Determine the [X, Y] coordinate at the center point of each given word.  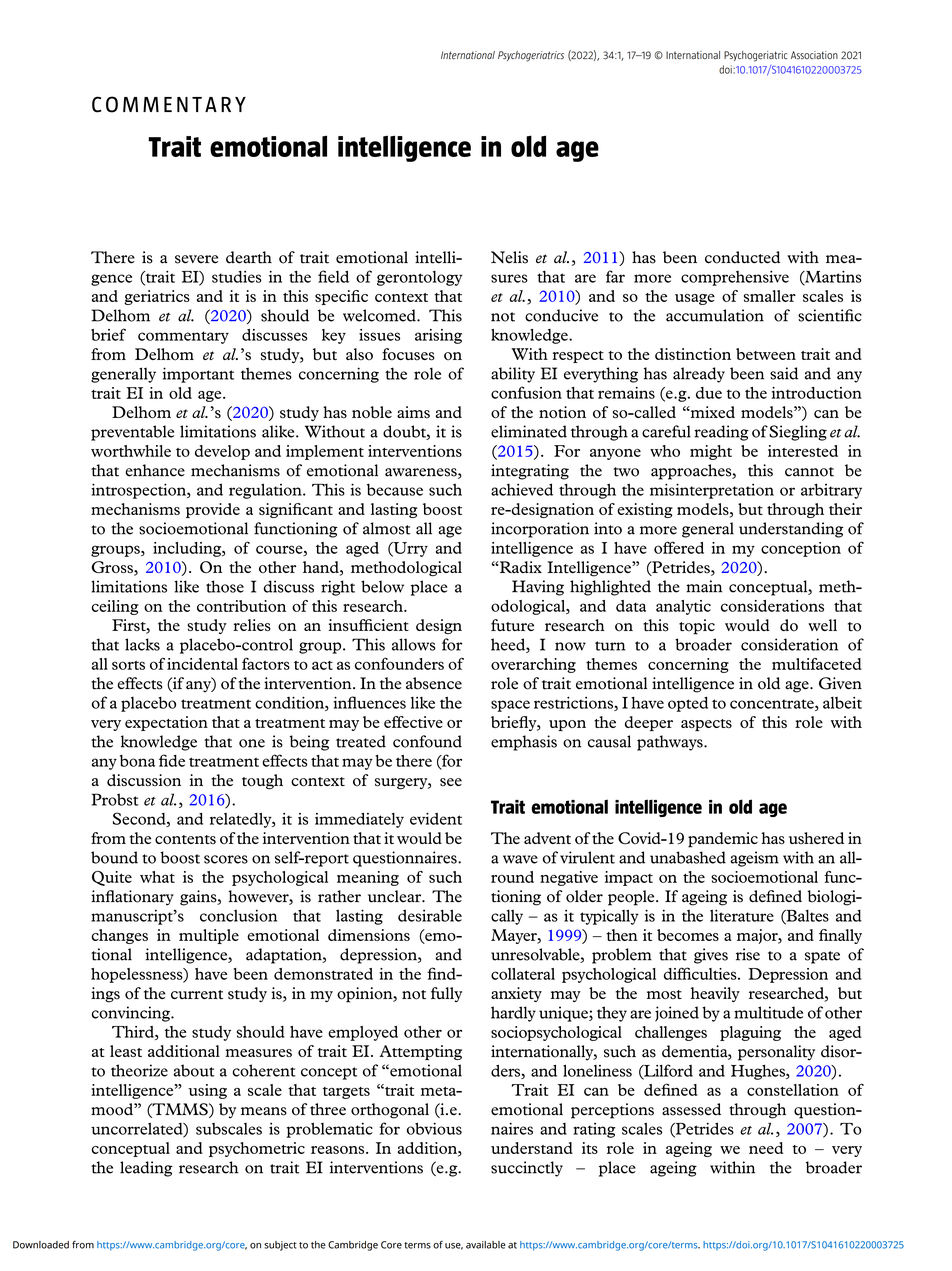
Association [814, 55]
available [486, 1245]
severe [196, 259]
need [766, 1148]
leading [146, 1169]
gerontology [419, 278]
